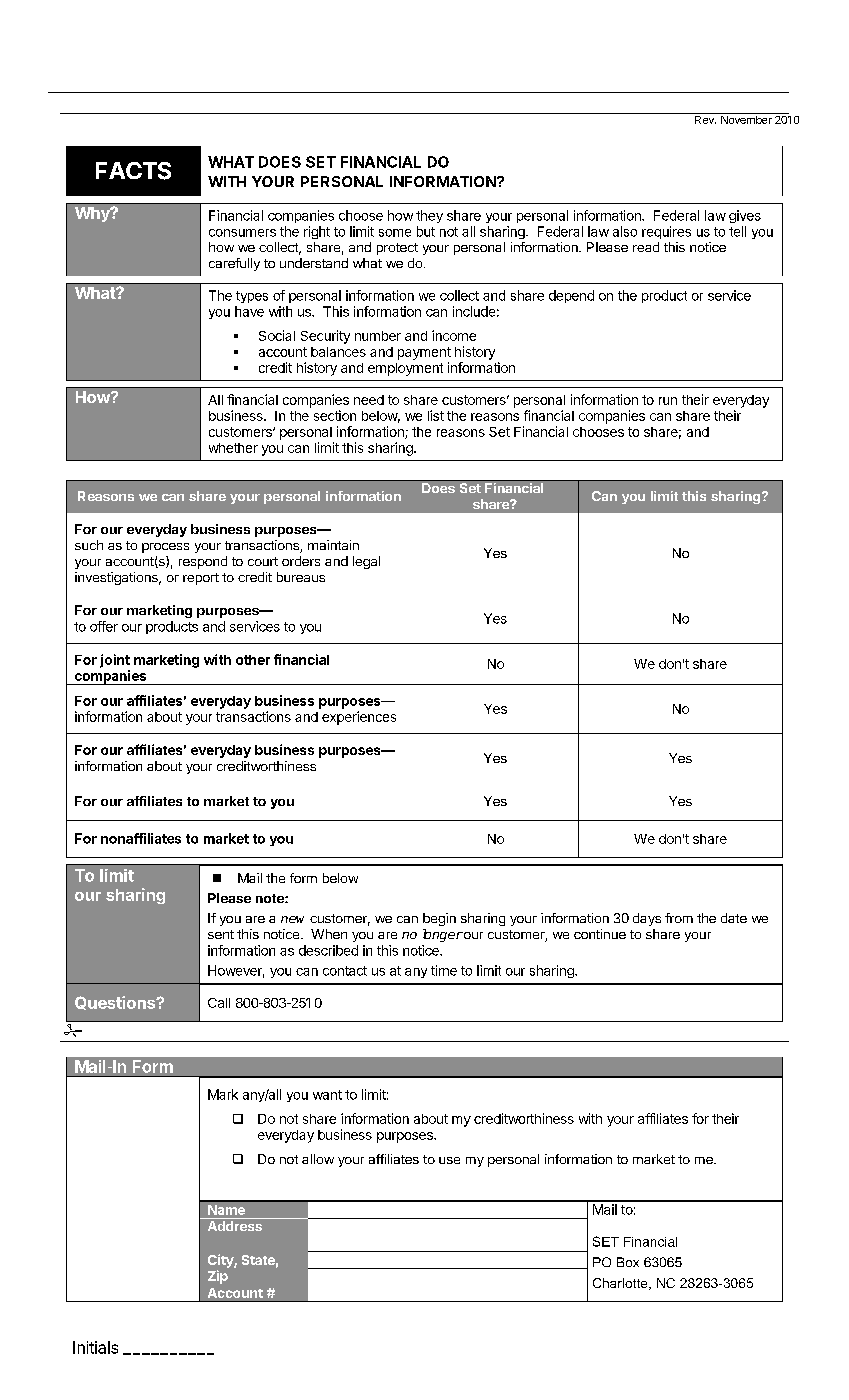  Describe the element at coordinates (133, 171) in the page. I see `FACTS` at that location.
